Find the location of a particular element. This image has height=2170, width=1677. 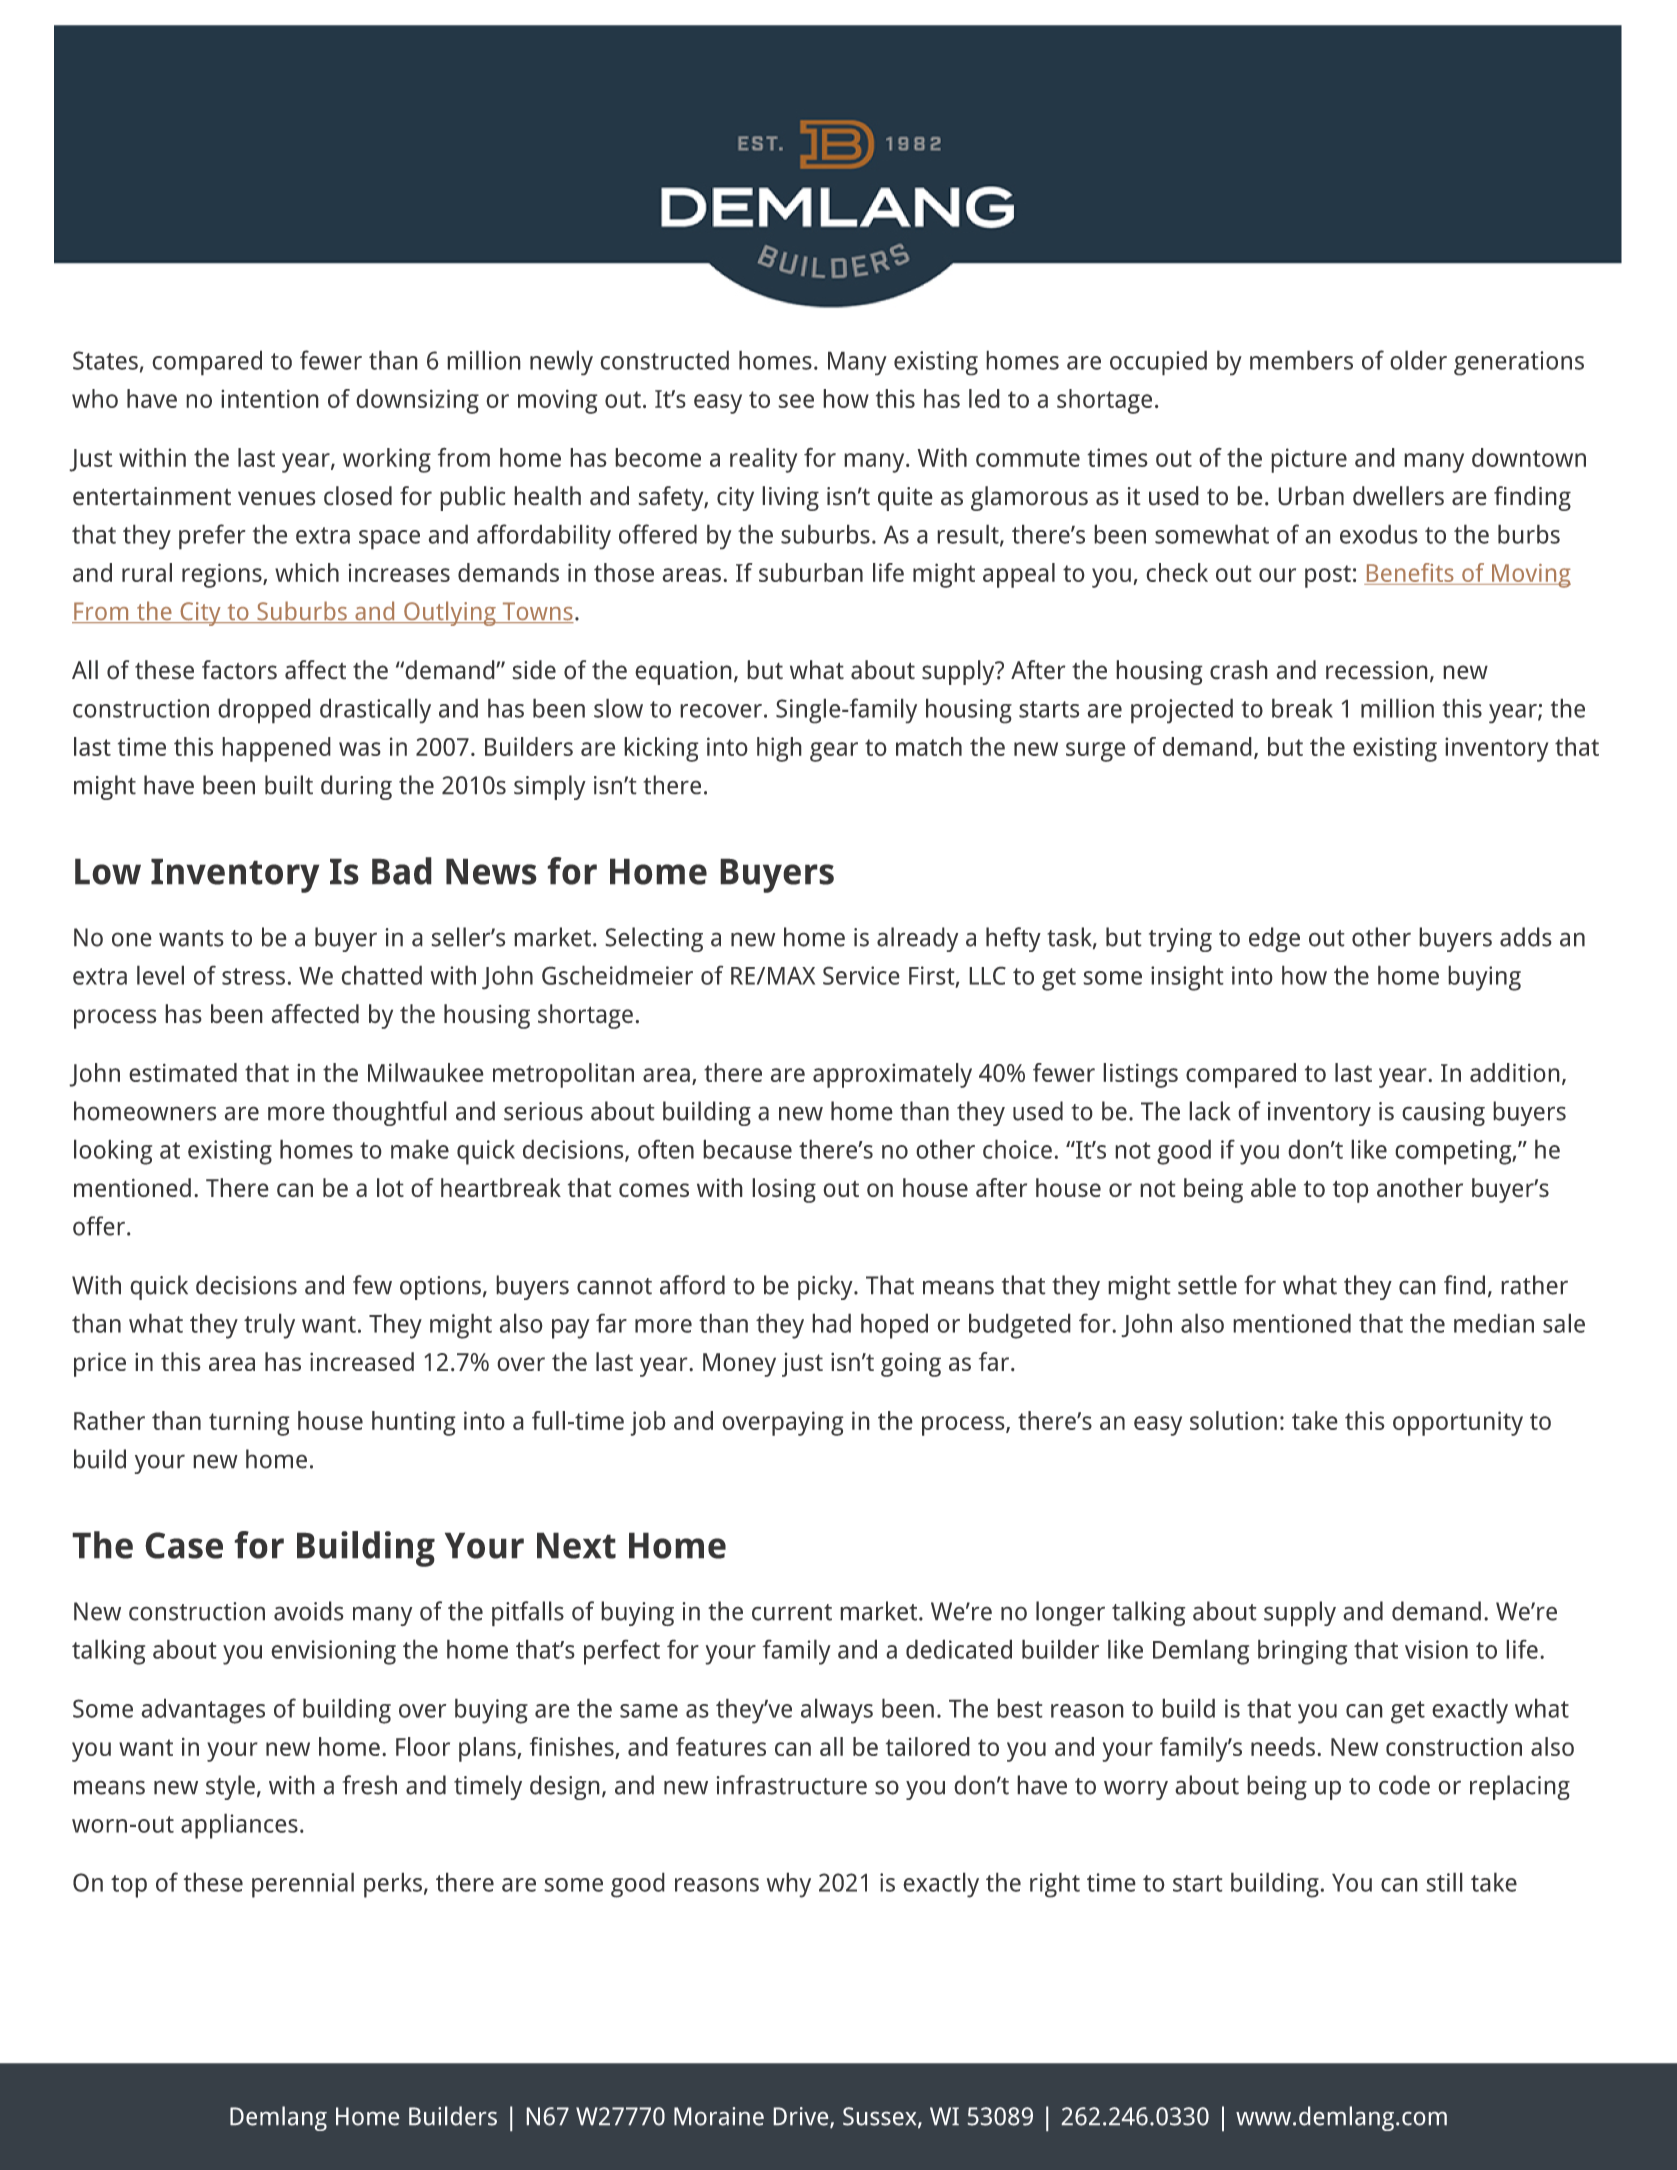

intention is located at coordinates (270, 398).
